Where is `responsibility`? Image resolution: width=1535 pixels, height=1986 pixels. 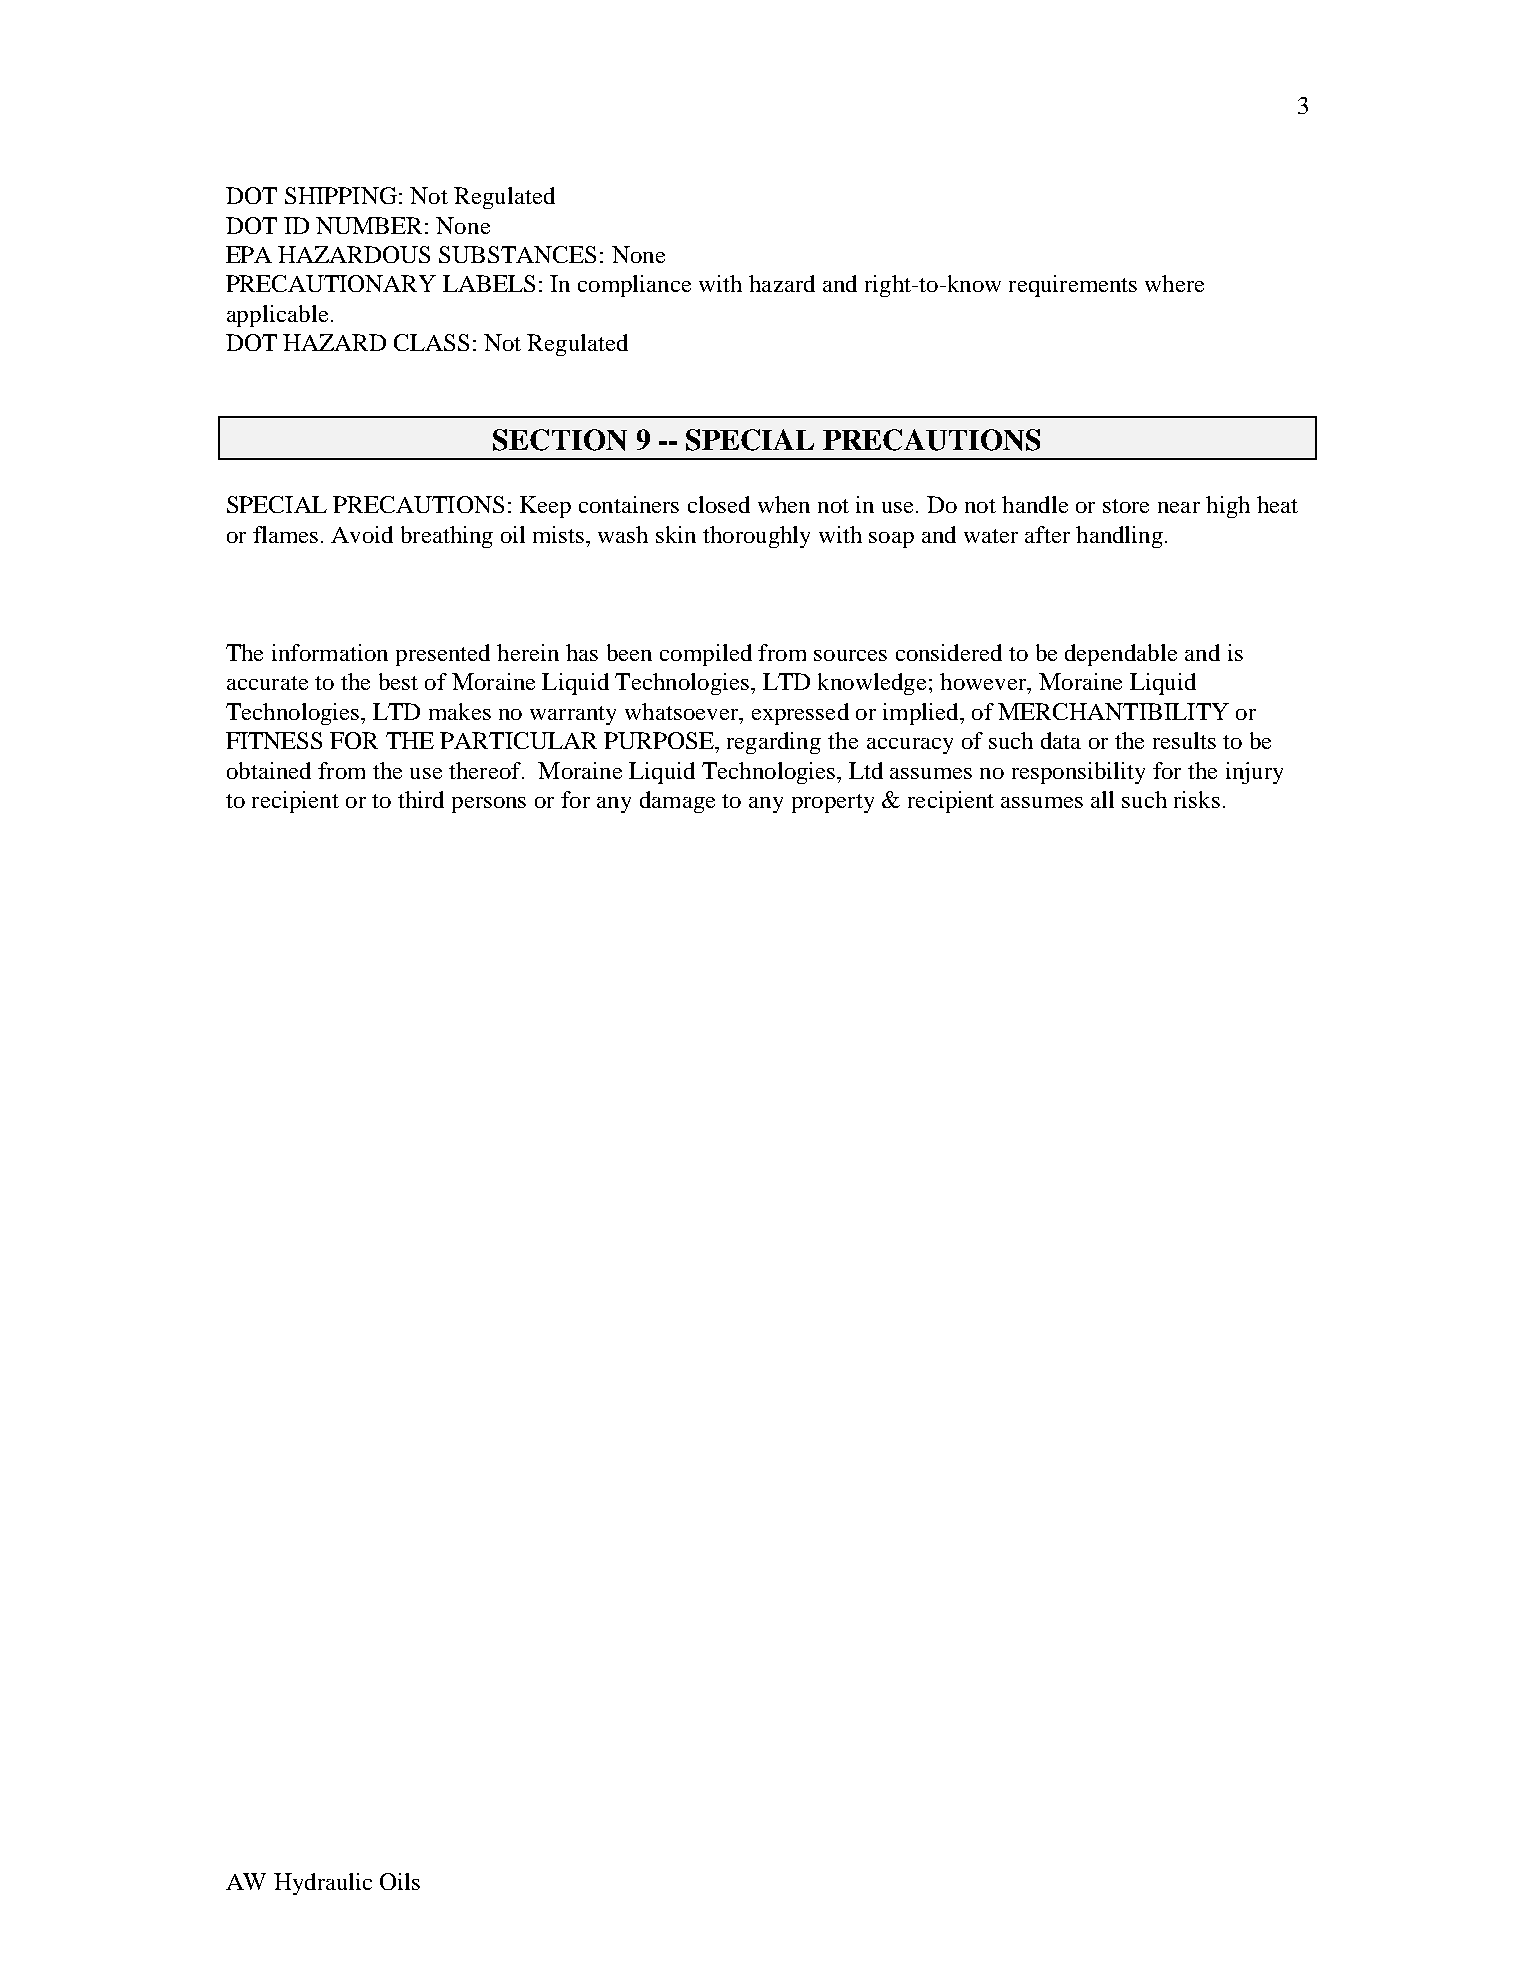 responsibility is located at coordinates (1078, 773).
